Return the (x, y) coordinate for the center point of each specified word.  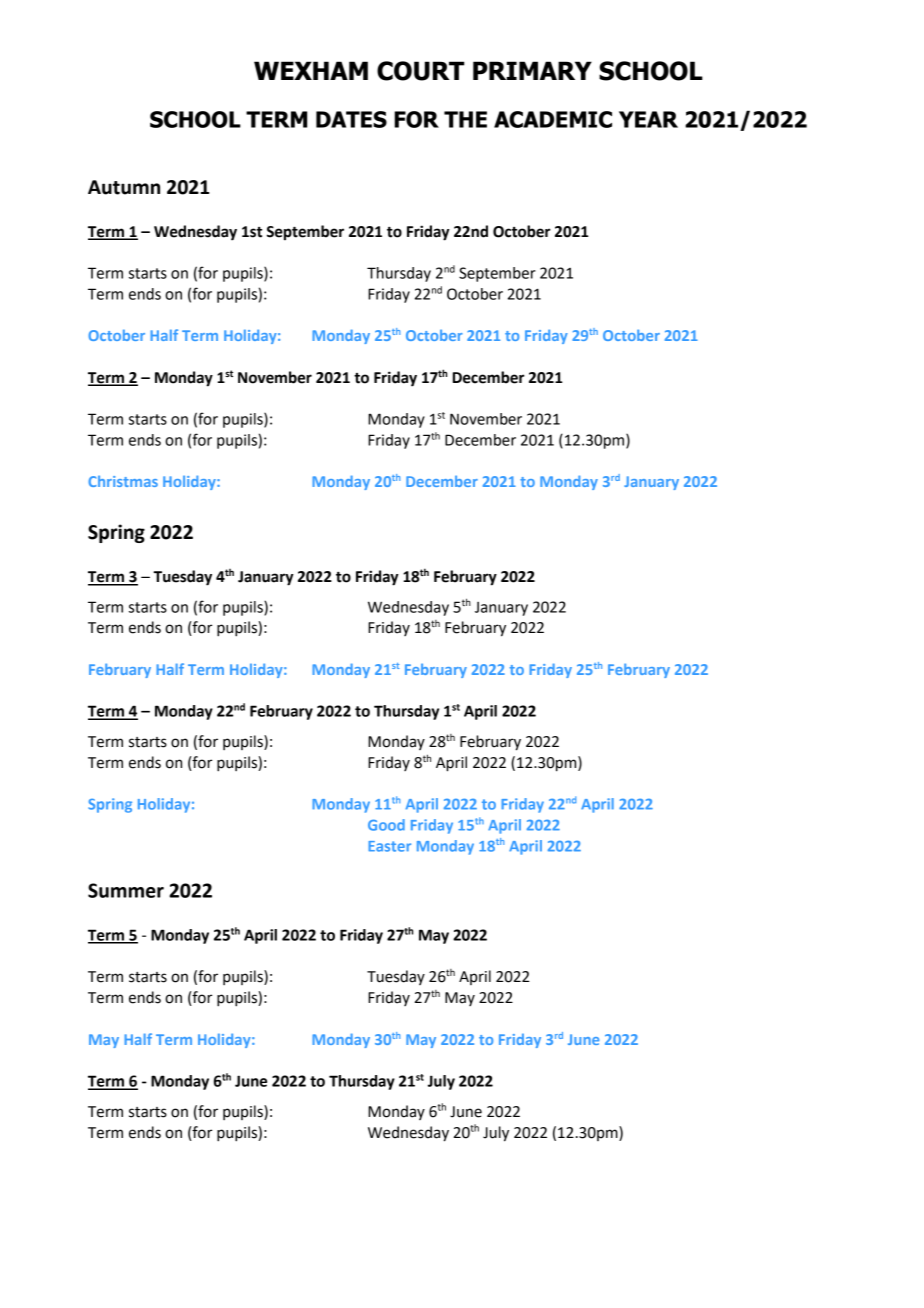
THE (465, 119)
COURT (420, 71)
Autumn (124, 187)
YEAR (648, 119)
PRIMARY (532, 70)
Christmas (123, 481)
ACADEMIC (553, 119)
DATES (351, 119)
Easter (389, 846)
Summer (126, 890)
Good (386, 825)
